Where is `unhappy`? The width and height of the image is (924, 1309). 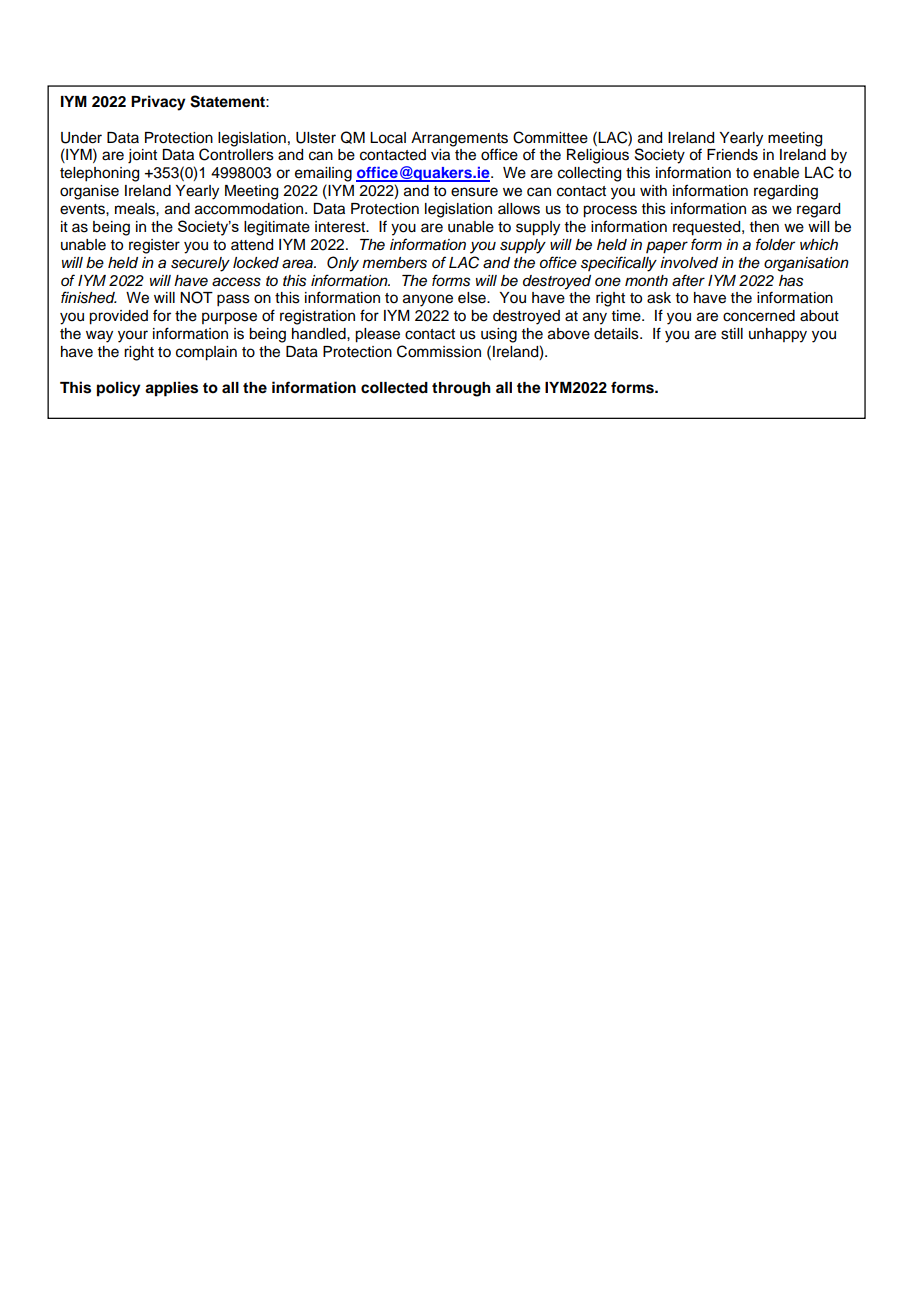 unhappy is located at coordinates (778, 335).
